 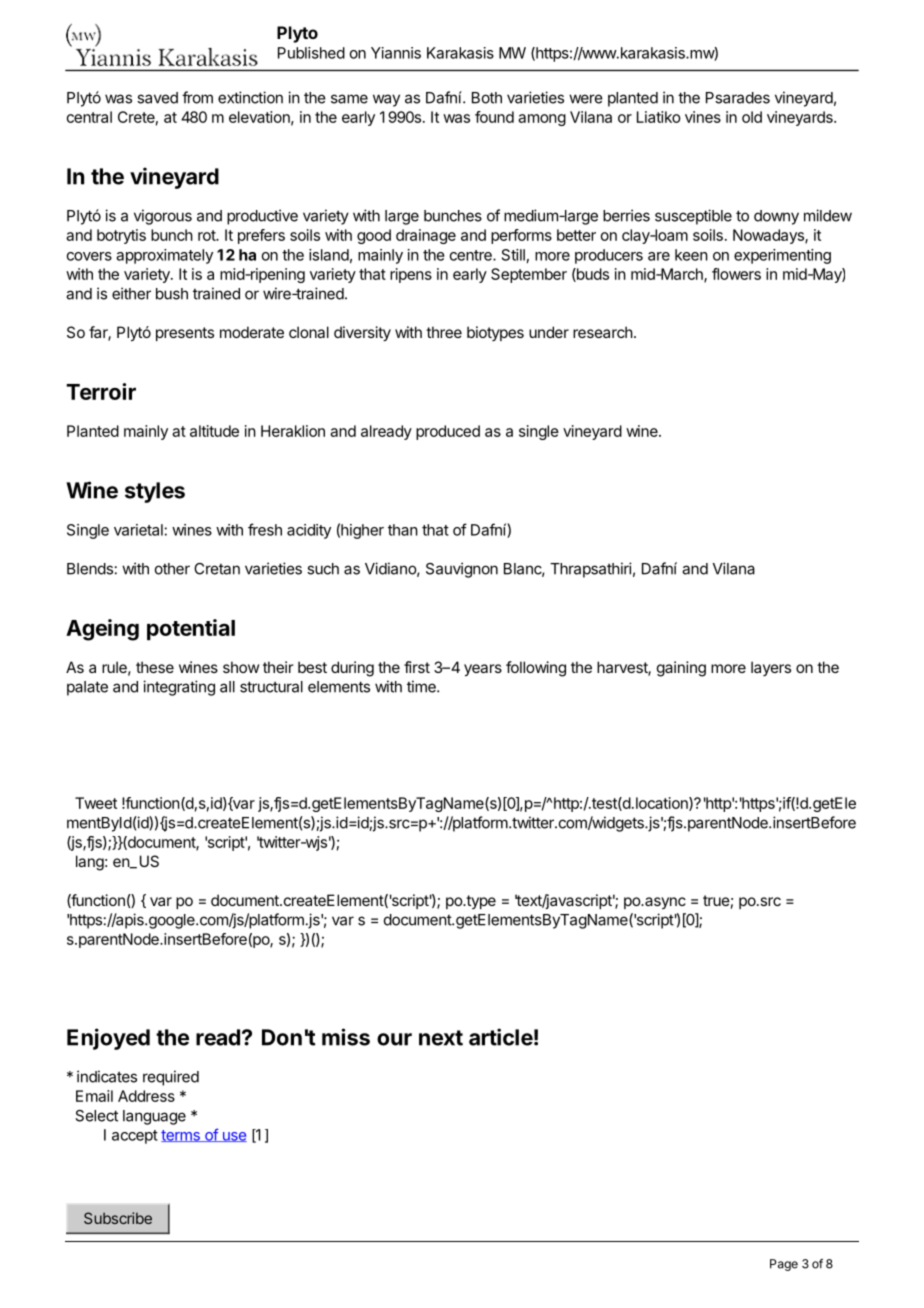 I want to click on time, so click(x=422, y=686).
